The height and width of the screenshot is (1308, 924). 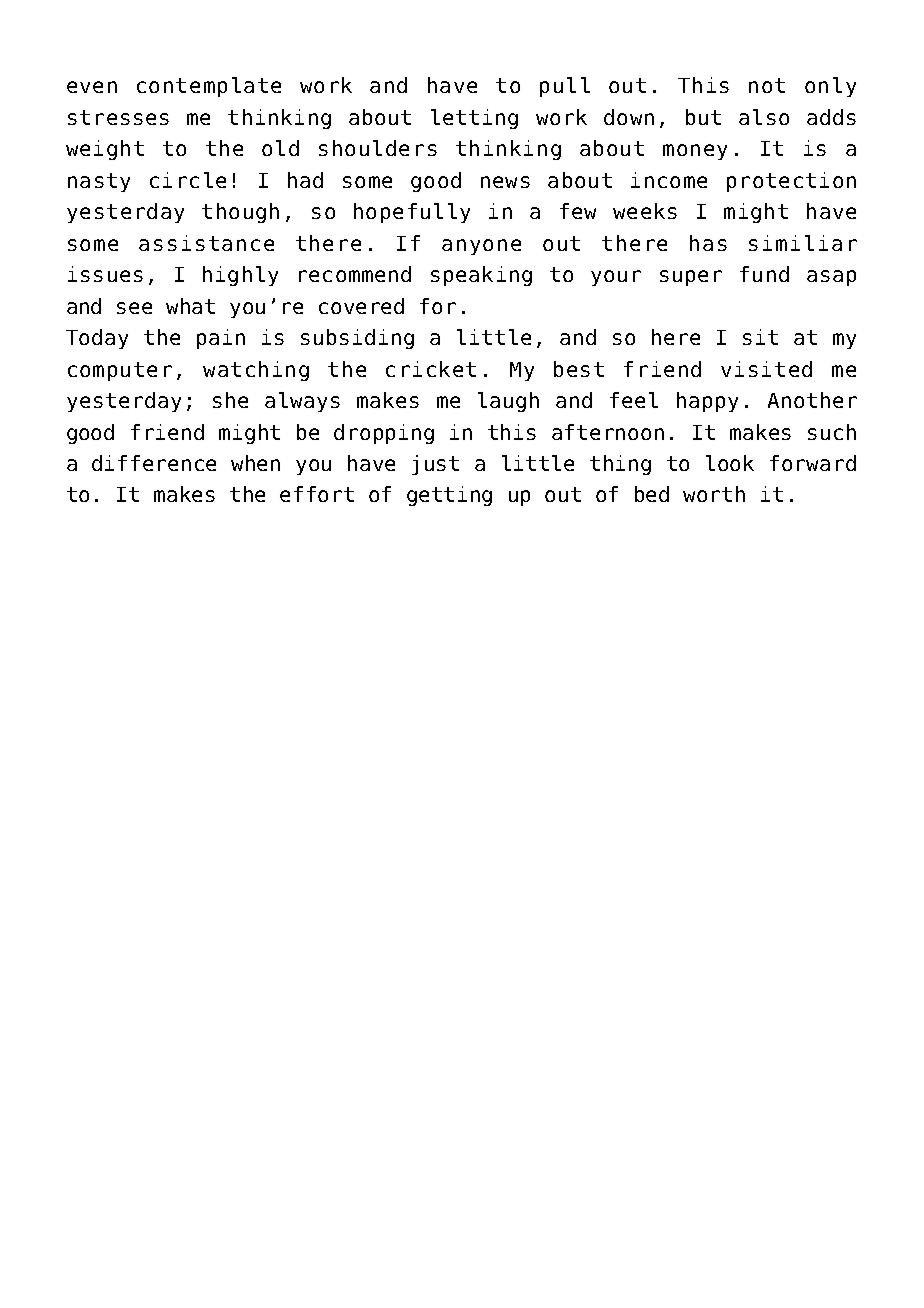 What do you see at coordinates (764, 117) in the screenshot?
I see `also` at bounding box center [764, 117].
